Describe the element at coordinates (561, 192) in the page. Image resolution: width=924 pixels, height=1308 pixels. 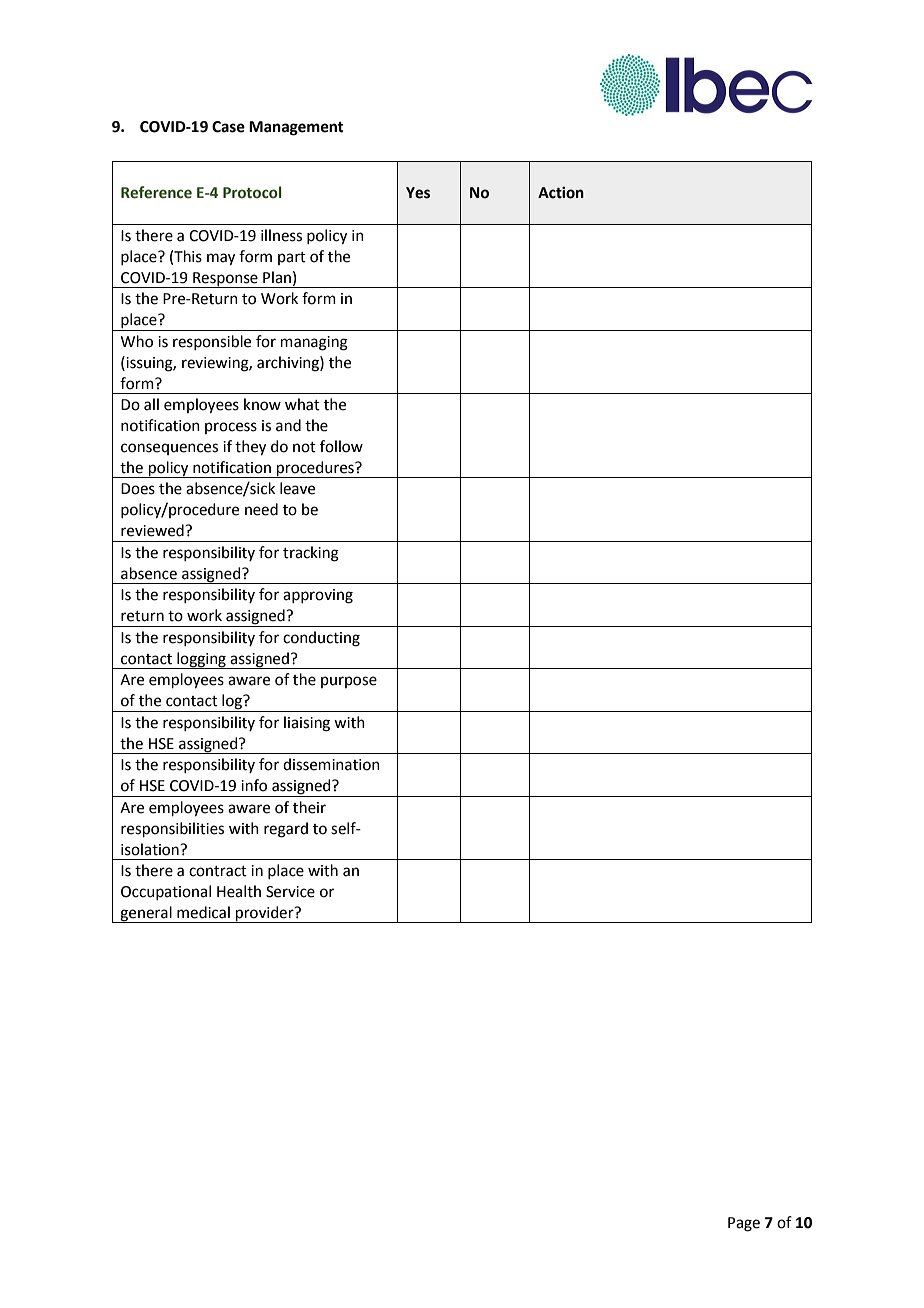
I see `Action` at that location.
